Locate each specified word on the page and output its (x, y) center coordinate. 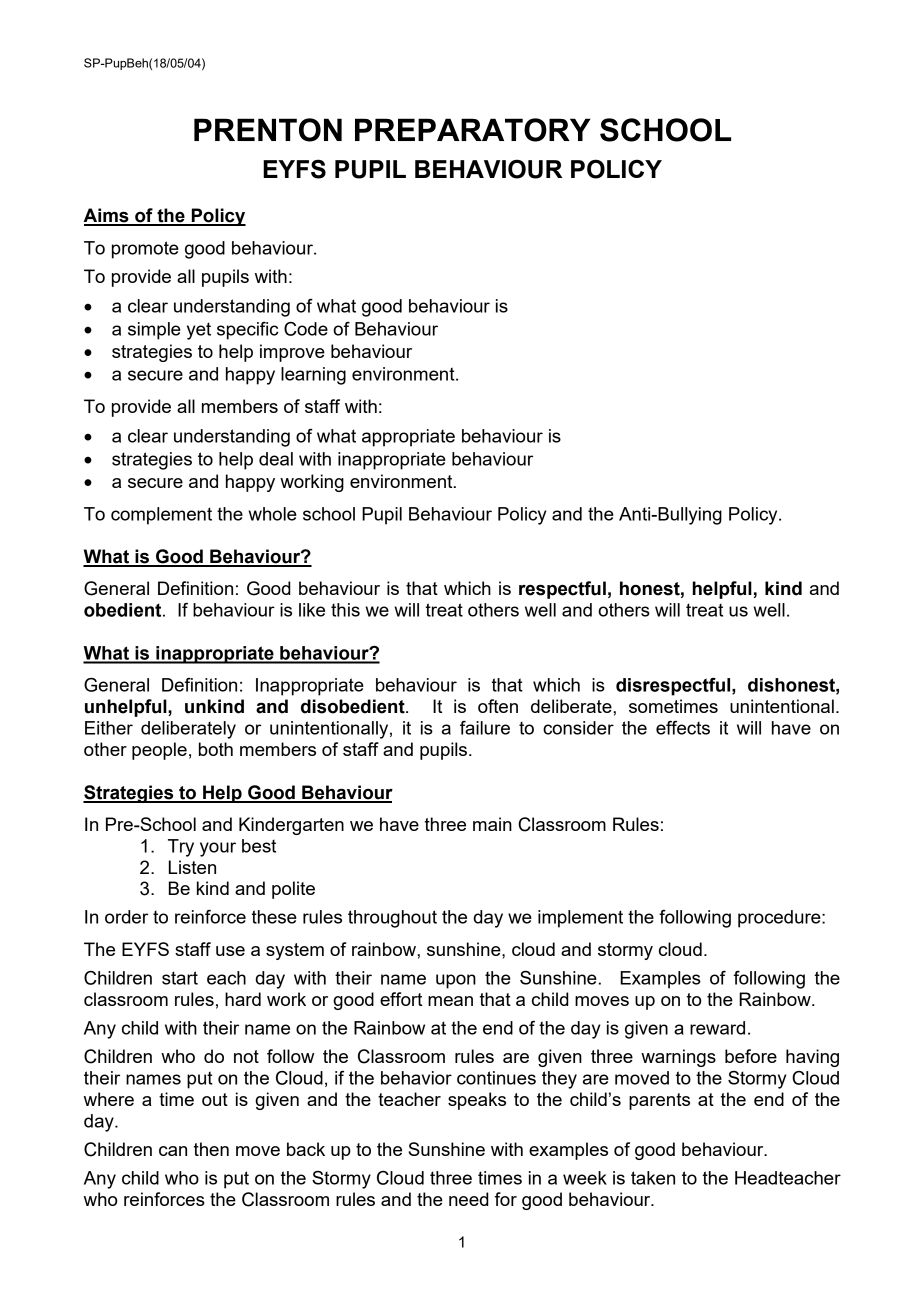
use (230, 951)
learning (313, 376)
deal (276, 459)
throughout (392, 919)
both (216, 749)
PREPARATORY (473, 130)
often (498, 706)
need (469, 1199)
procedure (780, 919)
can (173, 1151)
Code (306, 329)
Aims (107, 216)
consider (578, 728)
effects (683, 728)
